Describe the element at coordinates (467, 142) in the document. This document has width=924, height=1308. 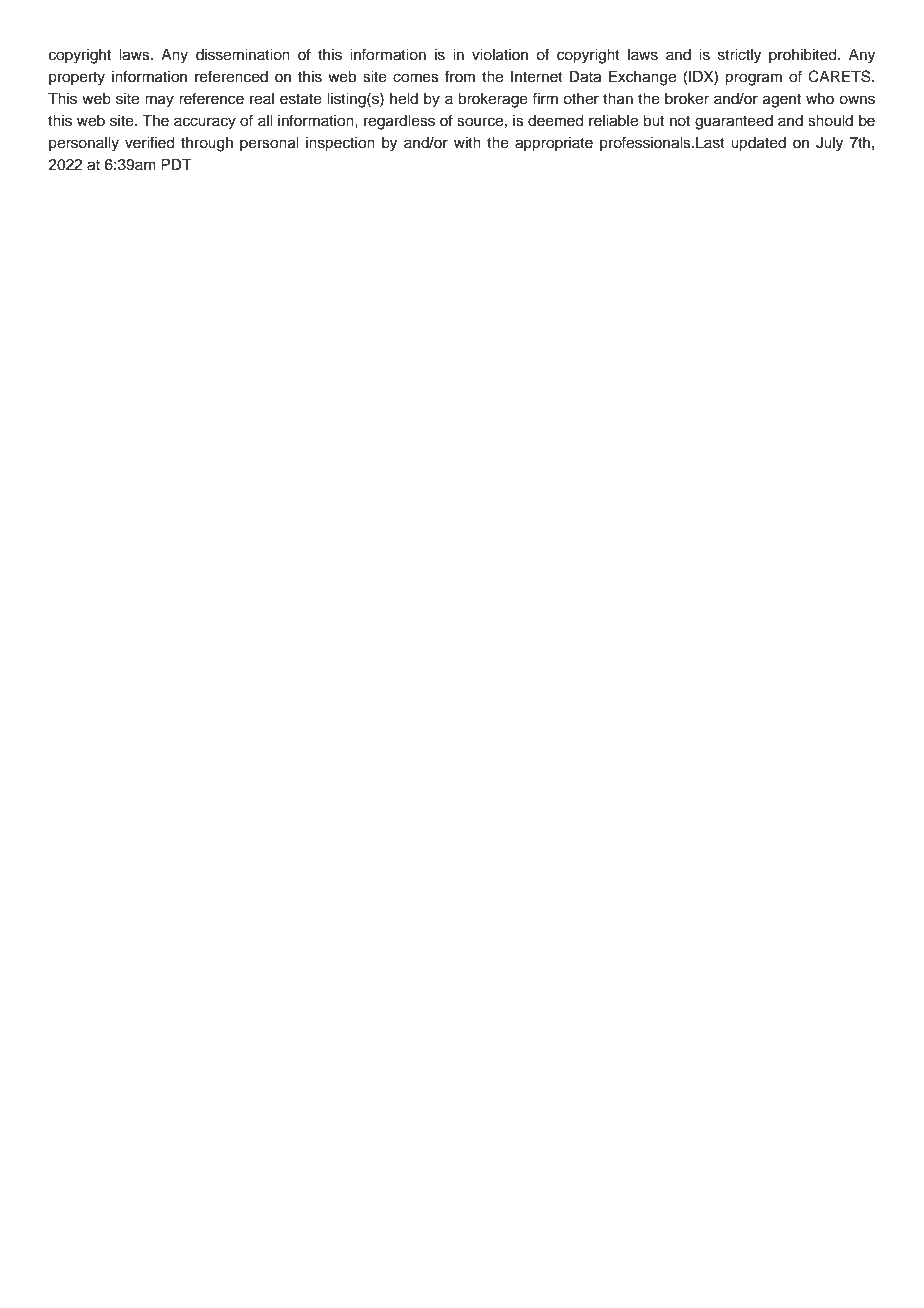
I see `with` at that location.
